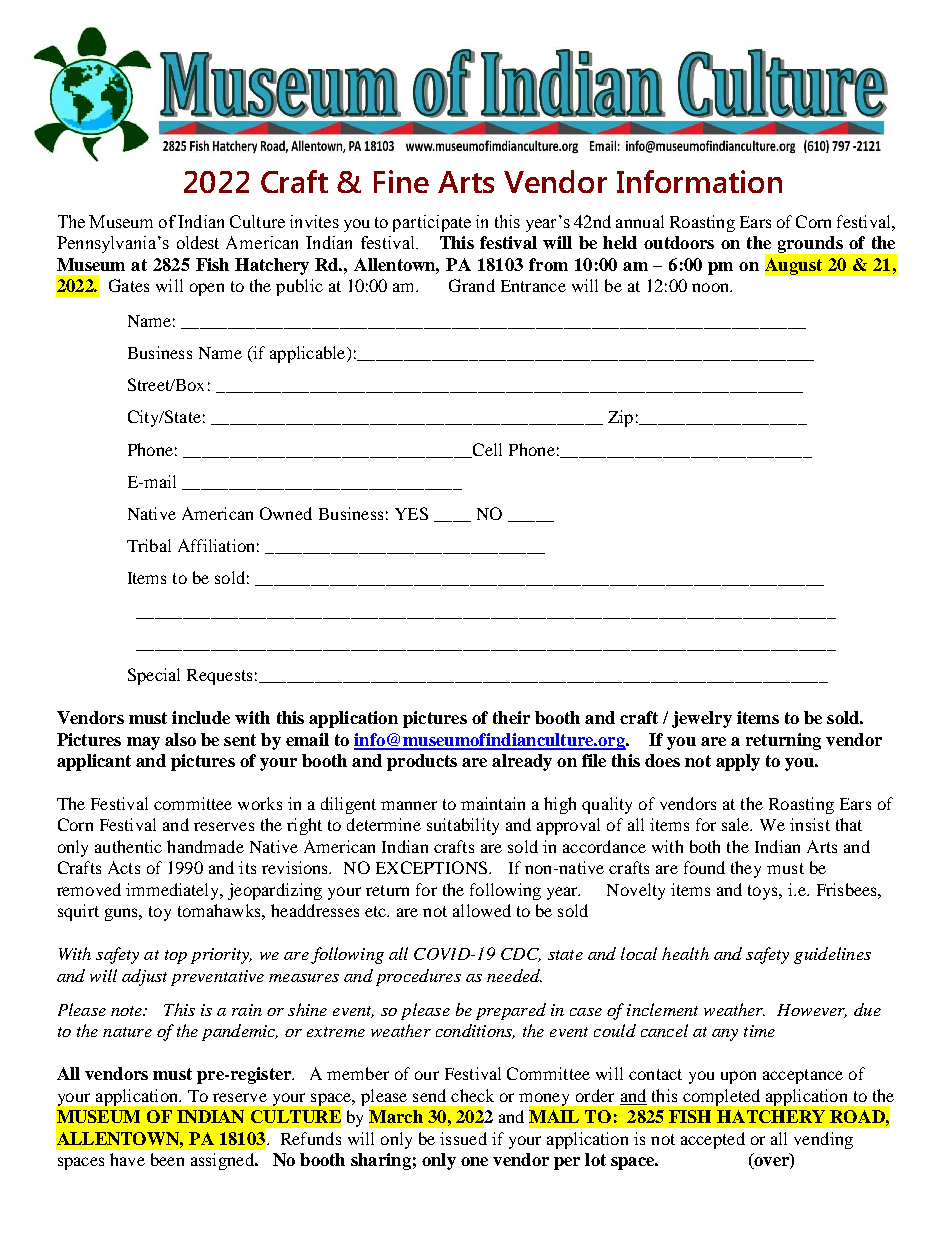 The width and height of the screenshot is (952, 1233). What do you see at coordinates (482, 910) in the screenshot?
I see `allowed` at bounding box center [482, 910].
